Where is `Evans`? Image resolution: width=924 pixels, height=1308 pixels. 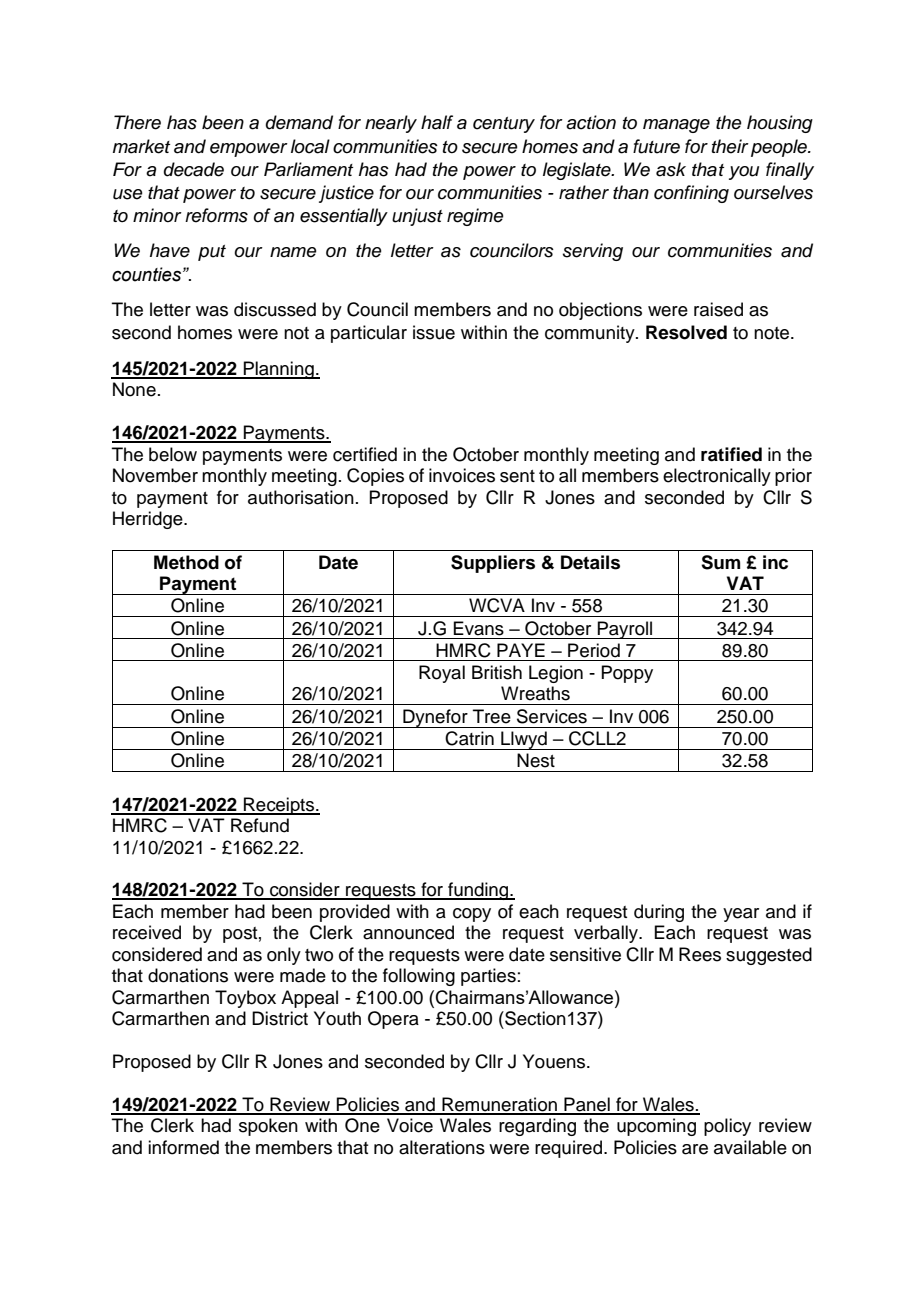
Evans is located at coordinates (478, 628).
